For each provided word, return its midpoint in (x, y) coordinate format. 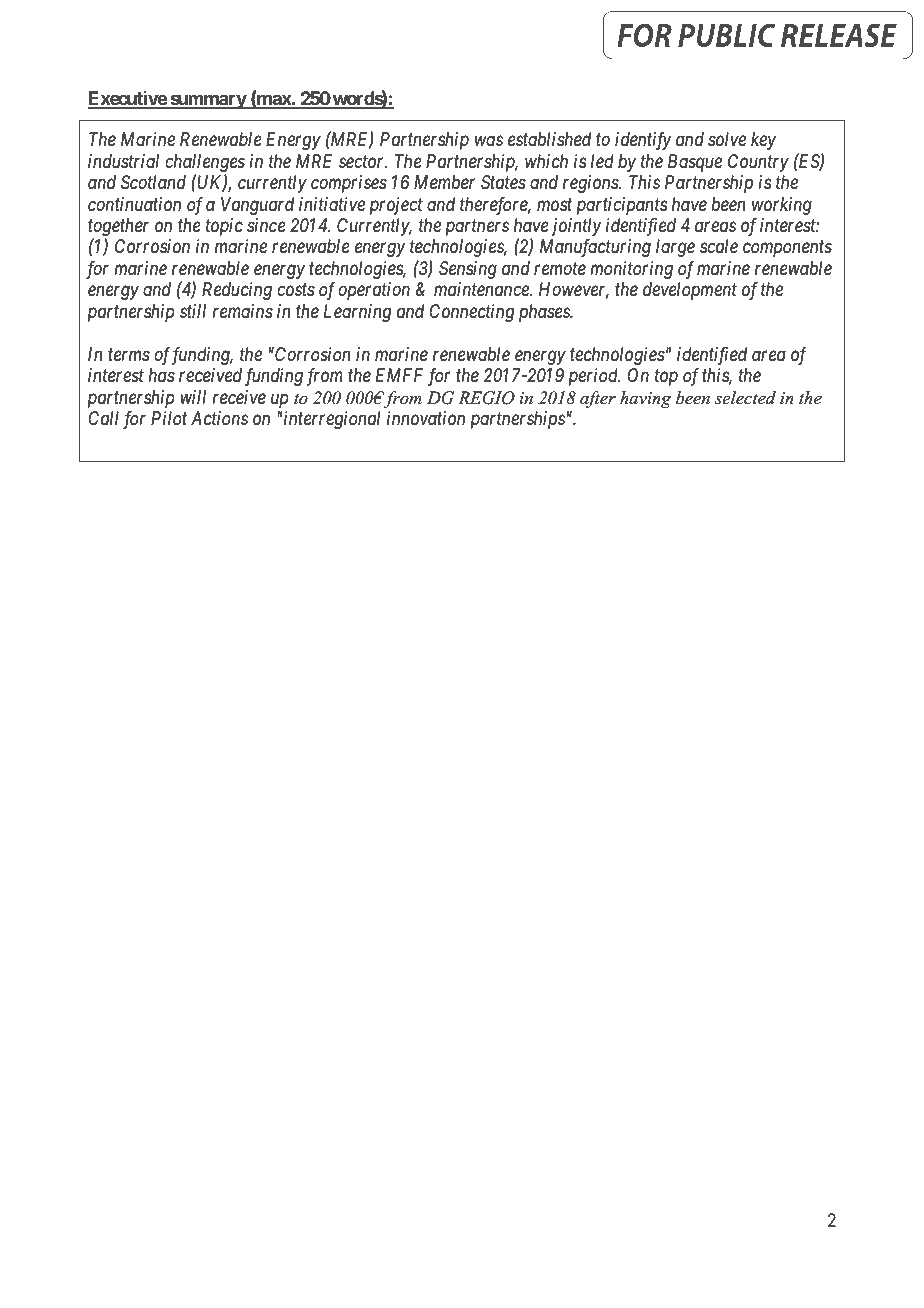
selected (745, 397)
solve (727, 139)
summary (208, 101)
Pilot (169, 418)
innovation (426, 418)
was (489, 141)
